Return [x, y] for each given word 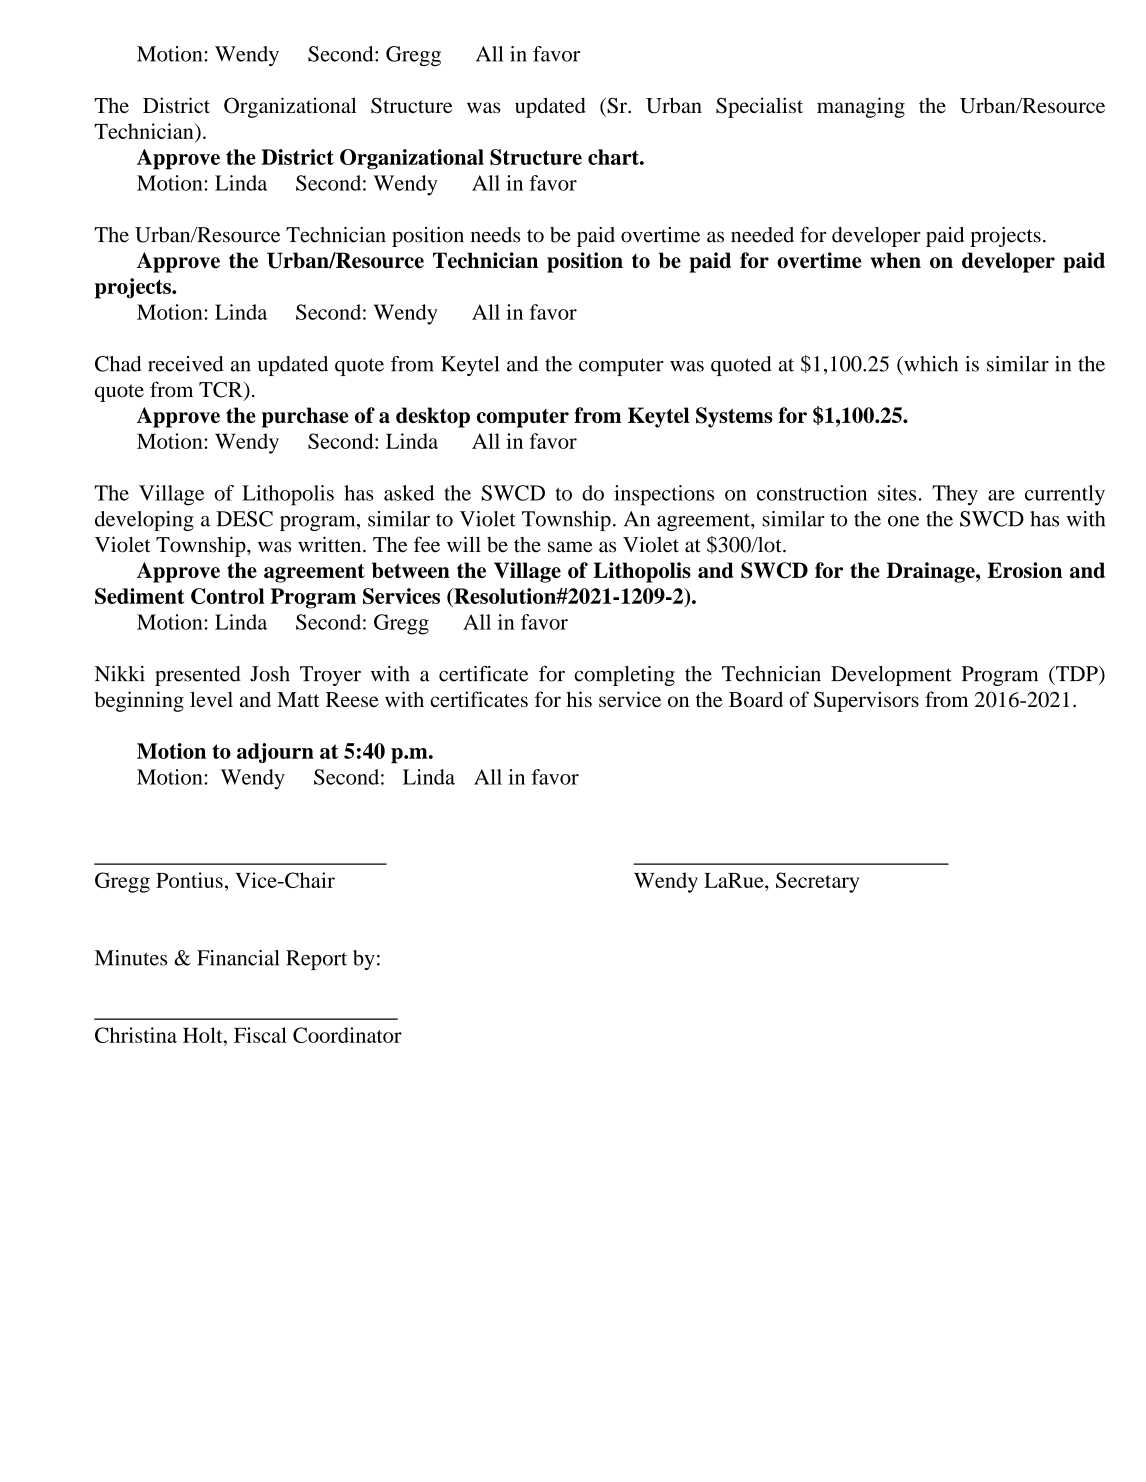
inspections [664, 495]
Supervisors [866, 701]
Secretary [817, 882]
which [930, 364]
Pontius [189, 880]
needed [762, 235]
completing [624, 676]
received [186, 364]
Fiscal [260, 1035]
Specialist [759, 107]
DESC [244, 519]
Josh [270, 674]
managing [861, 107]
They [955, 495]
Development [891, 676]
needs [496, 235]
